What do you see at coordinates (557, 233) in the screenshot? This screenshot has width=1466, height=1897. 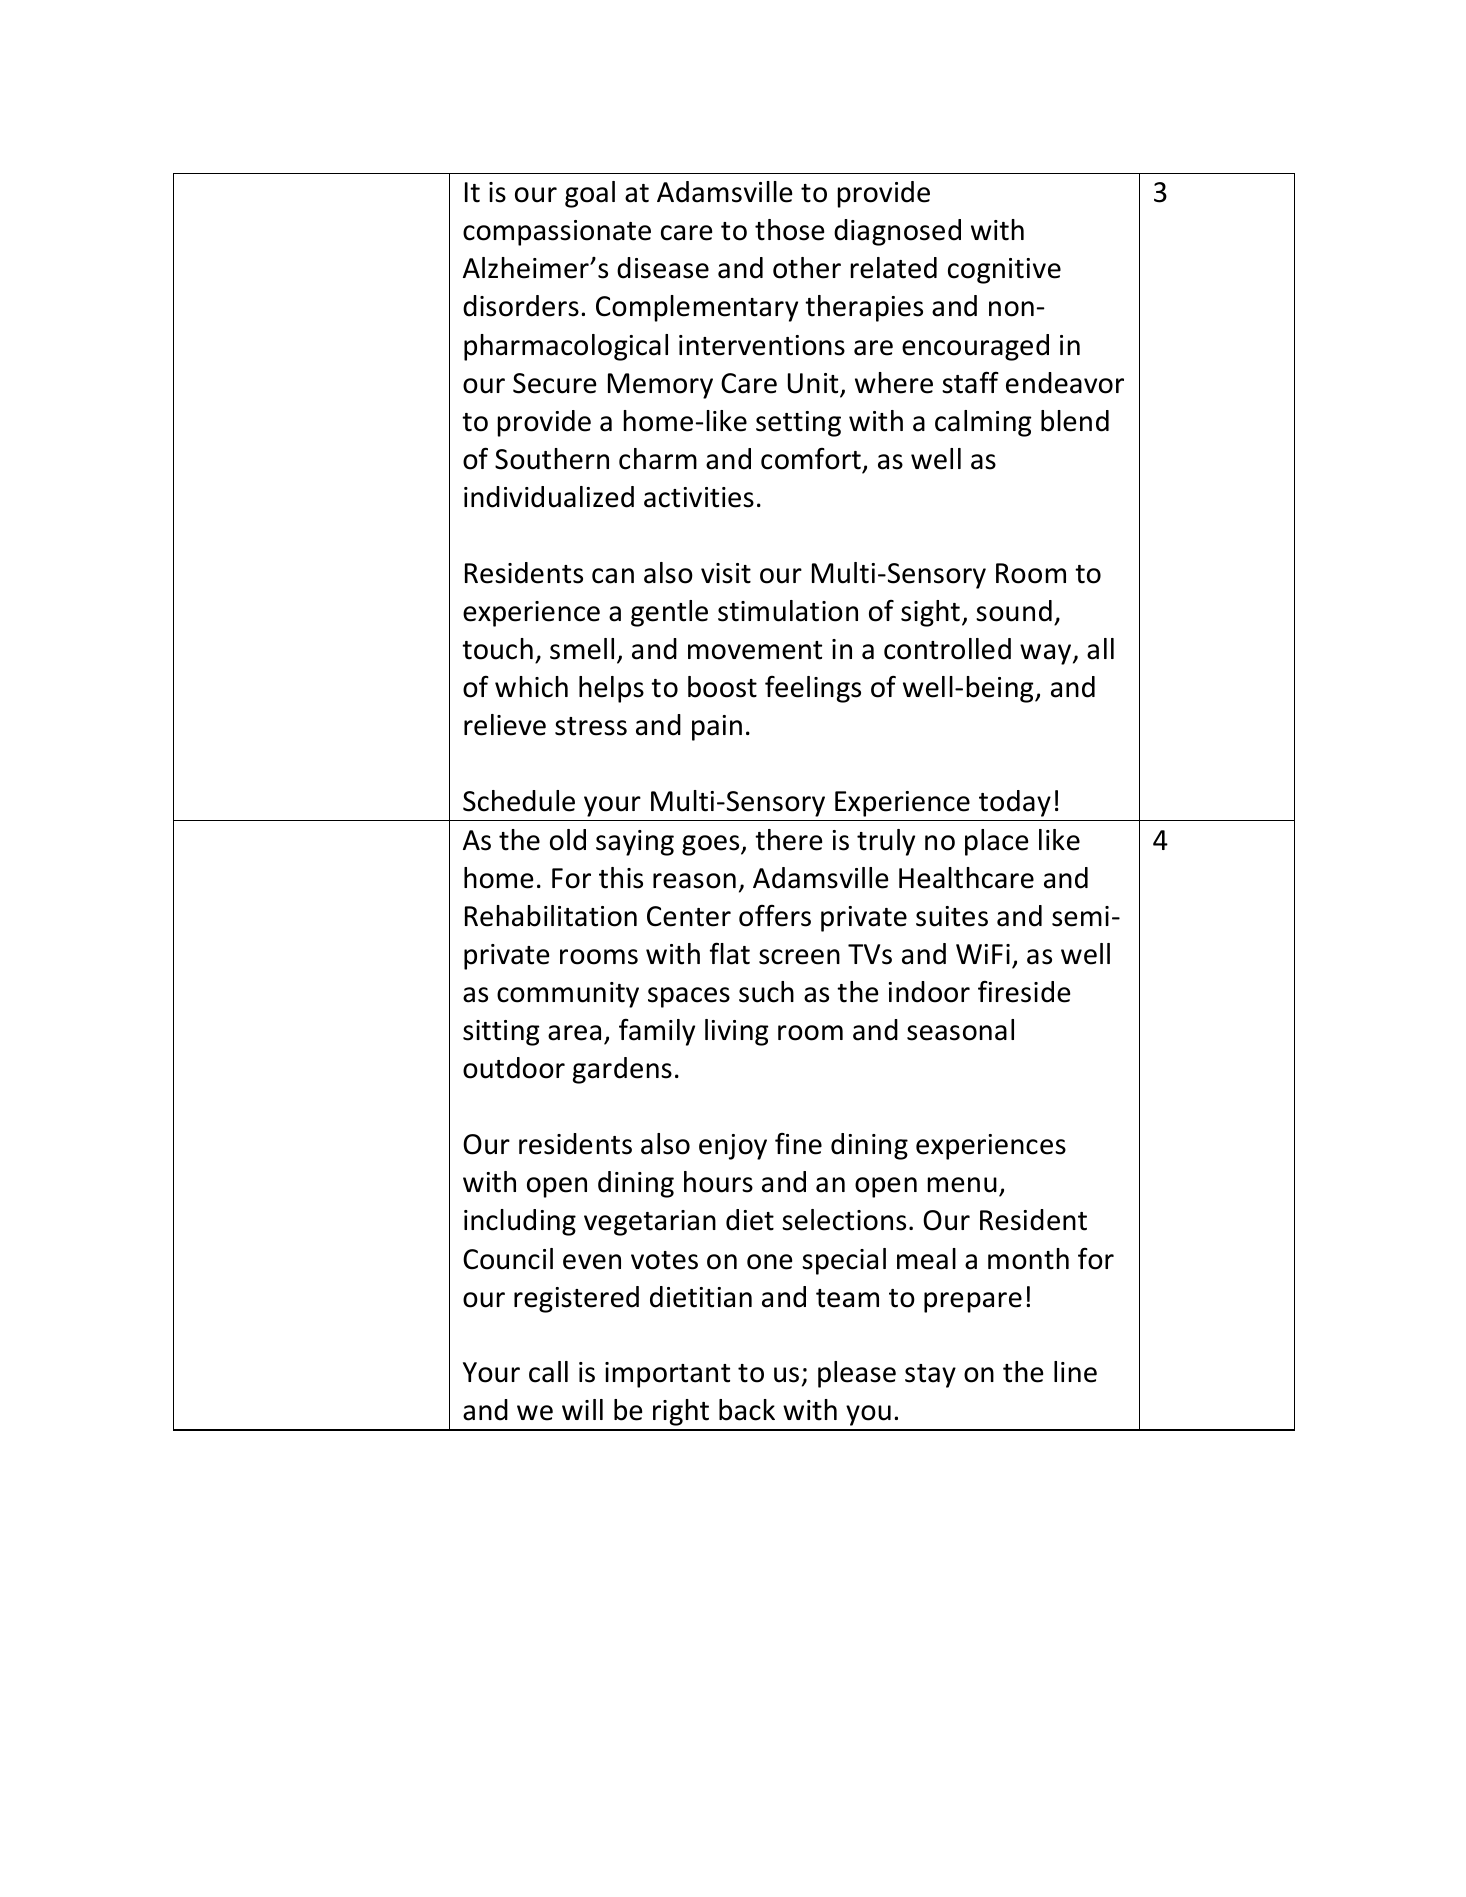 I see `compassionate` at bounding box center [557, 233].
